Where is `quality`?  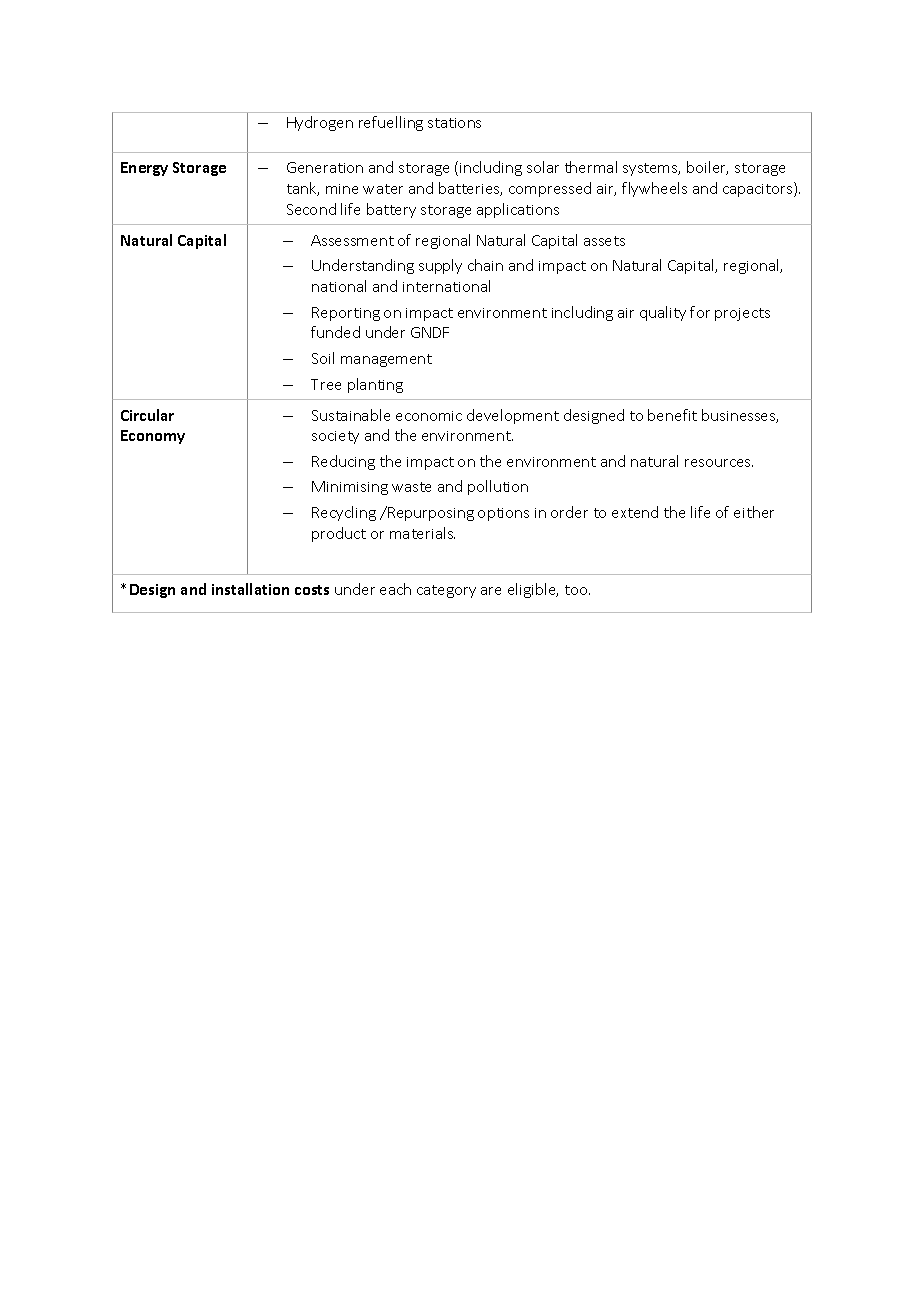 quality is located at coordinates (663, 313).
